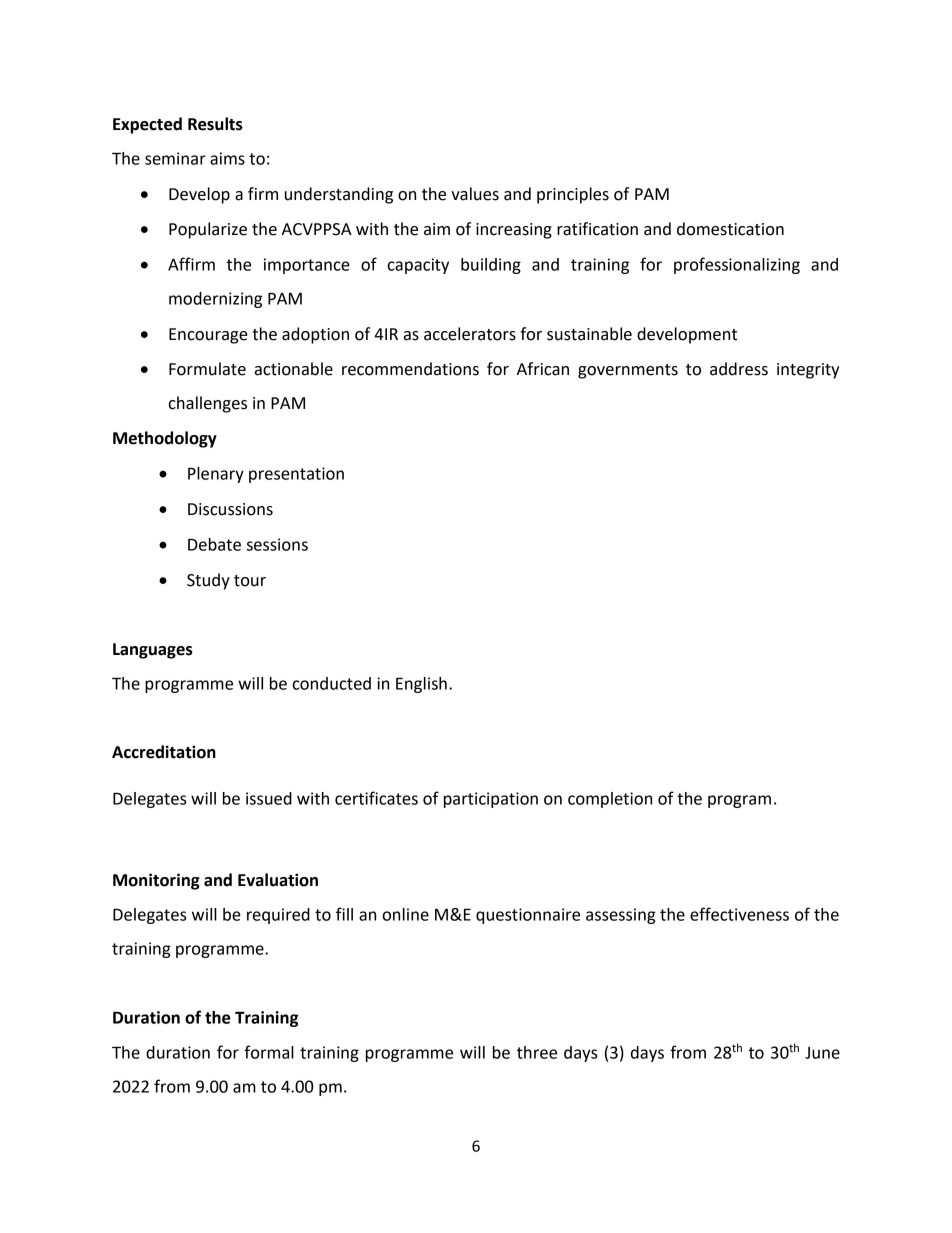  What do you see at coordinates (730, 229) in the document?
I see `domestication` at bounding box center [730, 229].
